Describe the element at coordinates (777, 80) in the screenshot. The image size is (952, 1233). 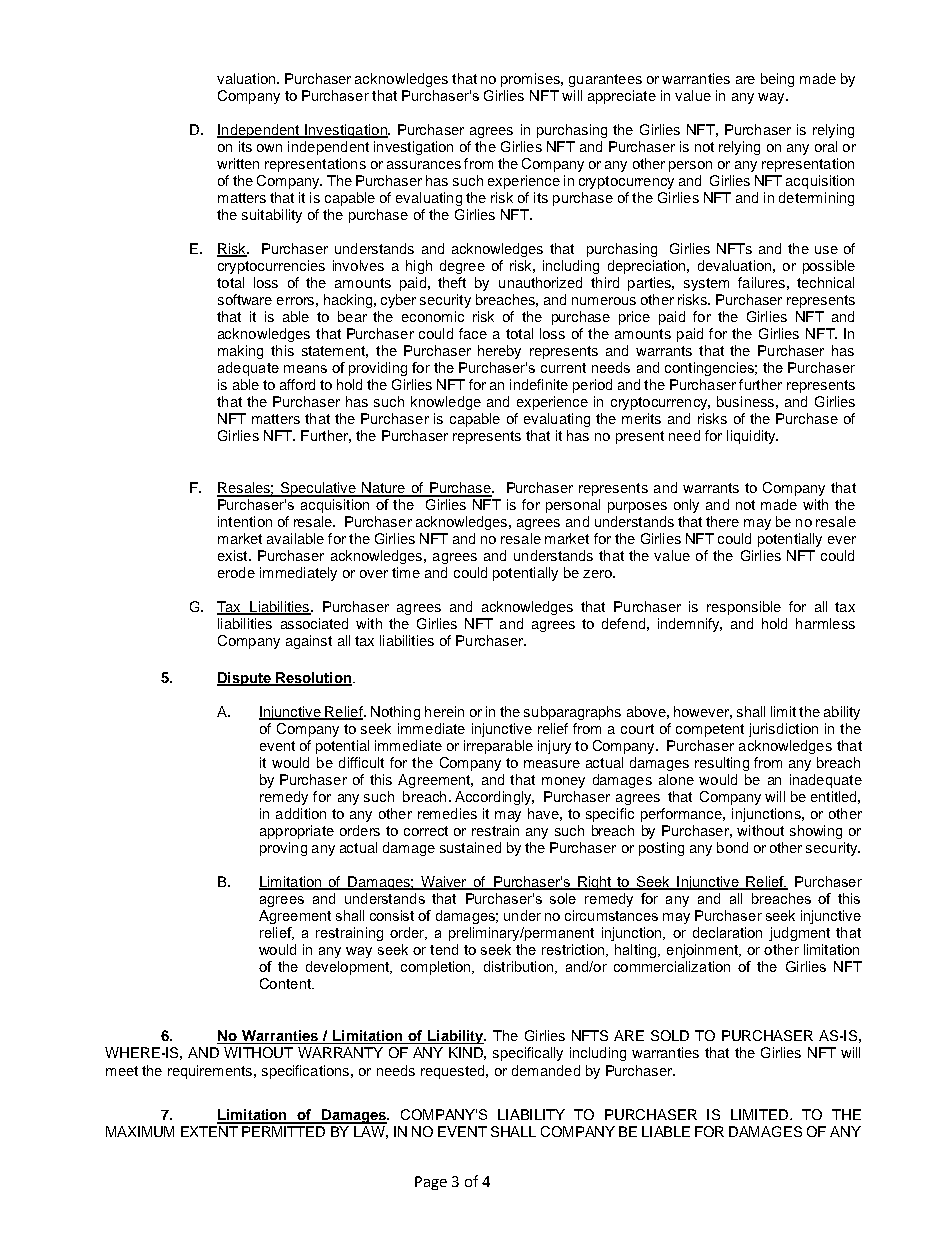
I see `being` at that location.
